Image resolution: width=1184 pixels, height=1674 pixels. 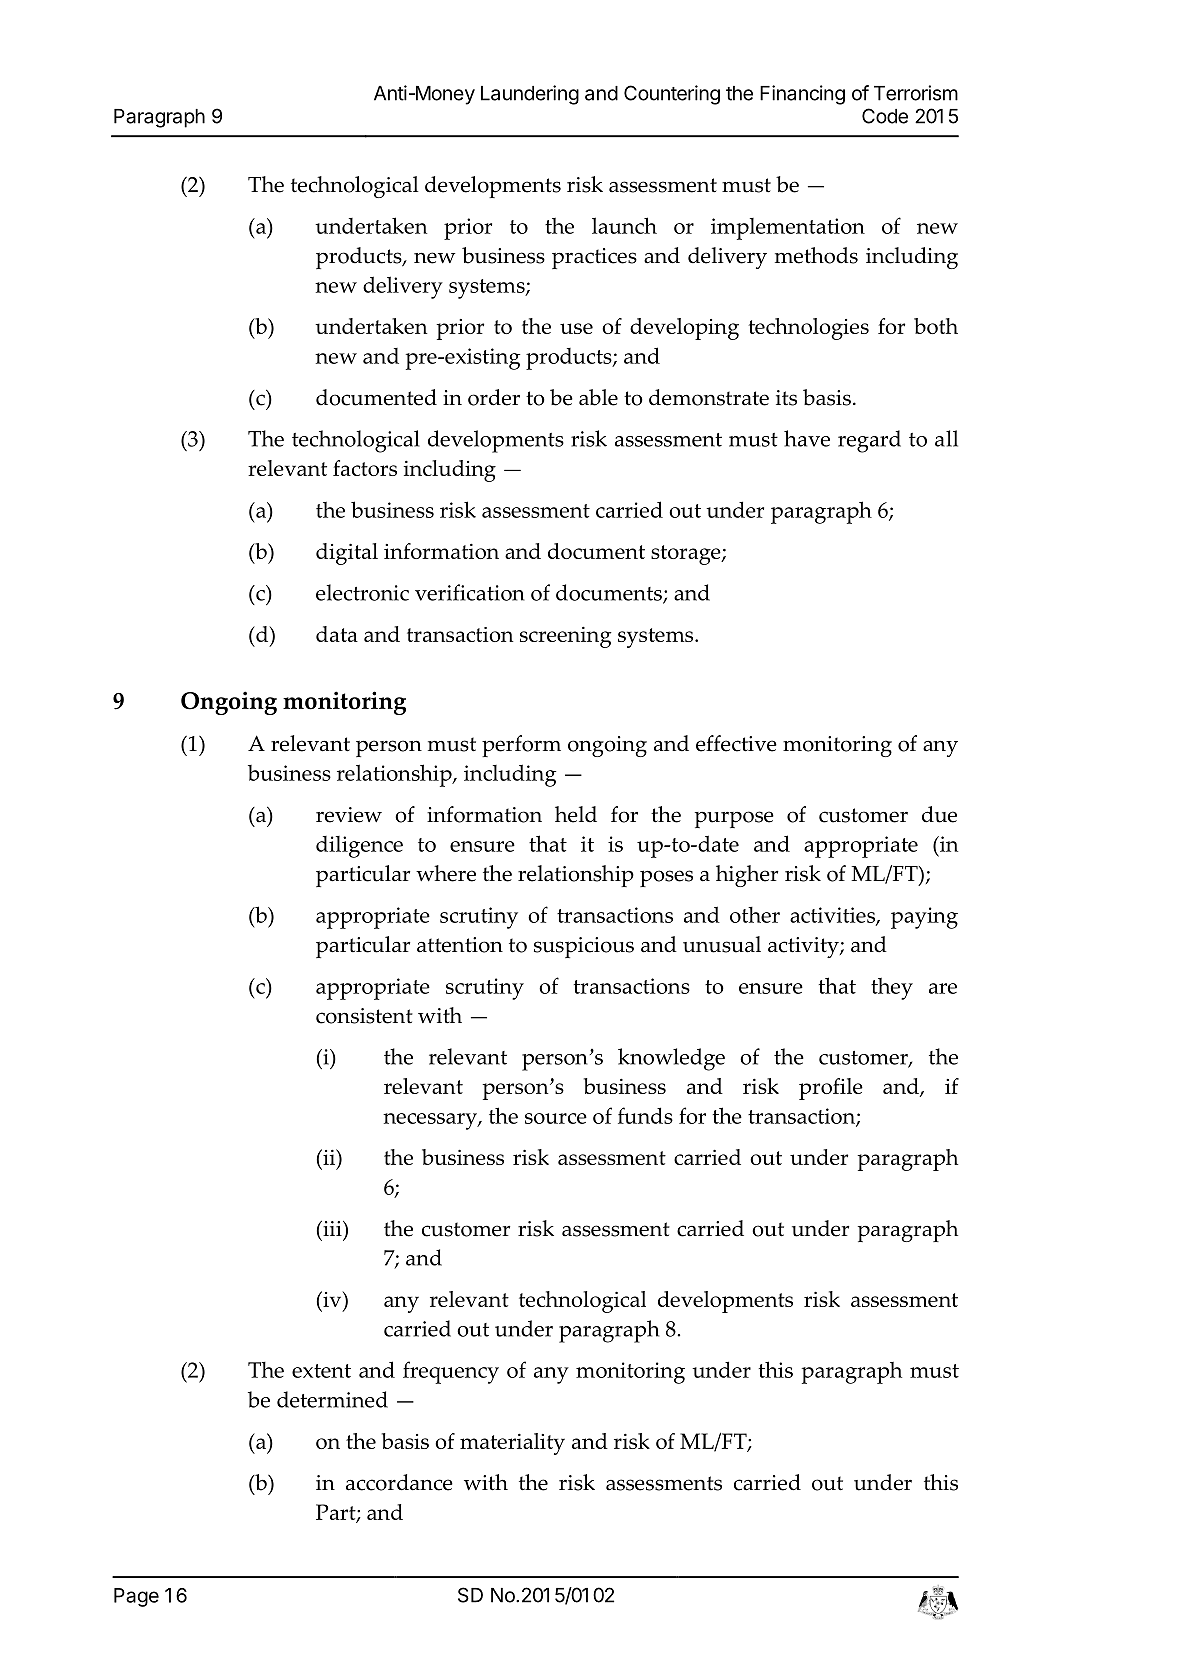 I want to click on storage, so click(x=687, y=555).
